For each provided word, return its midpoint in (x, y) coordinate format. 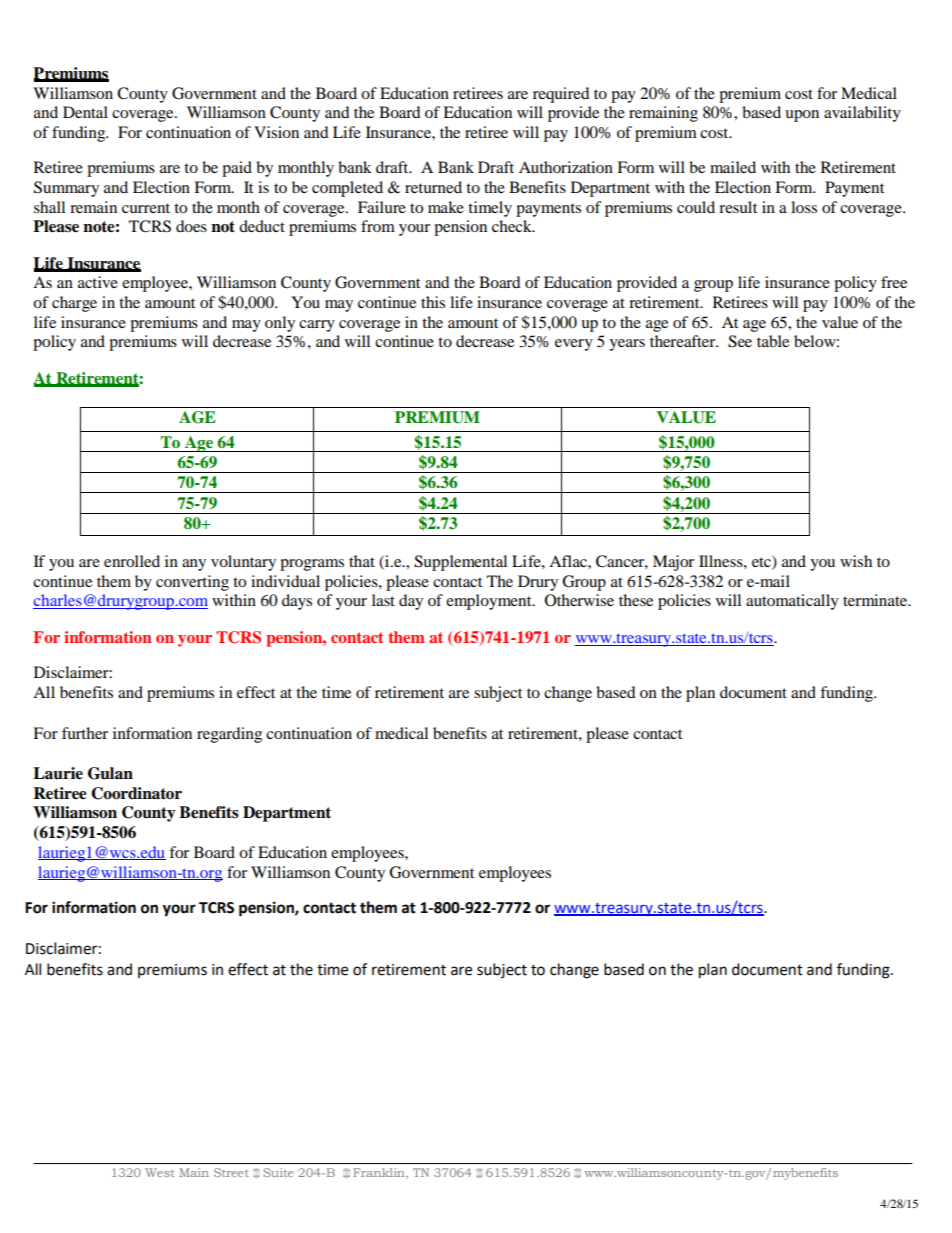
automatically (792, 602)
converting (192, 583)
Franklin (380, 1173)
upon (802, 116)
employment (490, 602)
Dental (85, 112)
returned (433, 187)
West (159, 1172)
